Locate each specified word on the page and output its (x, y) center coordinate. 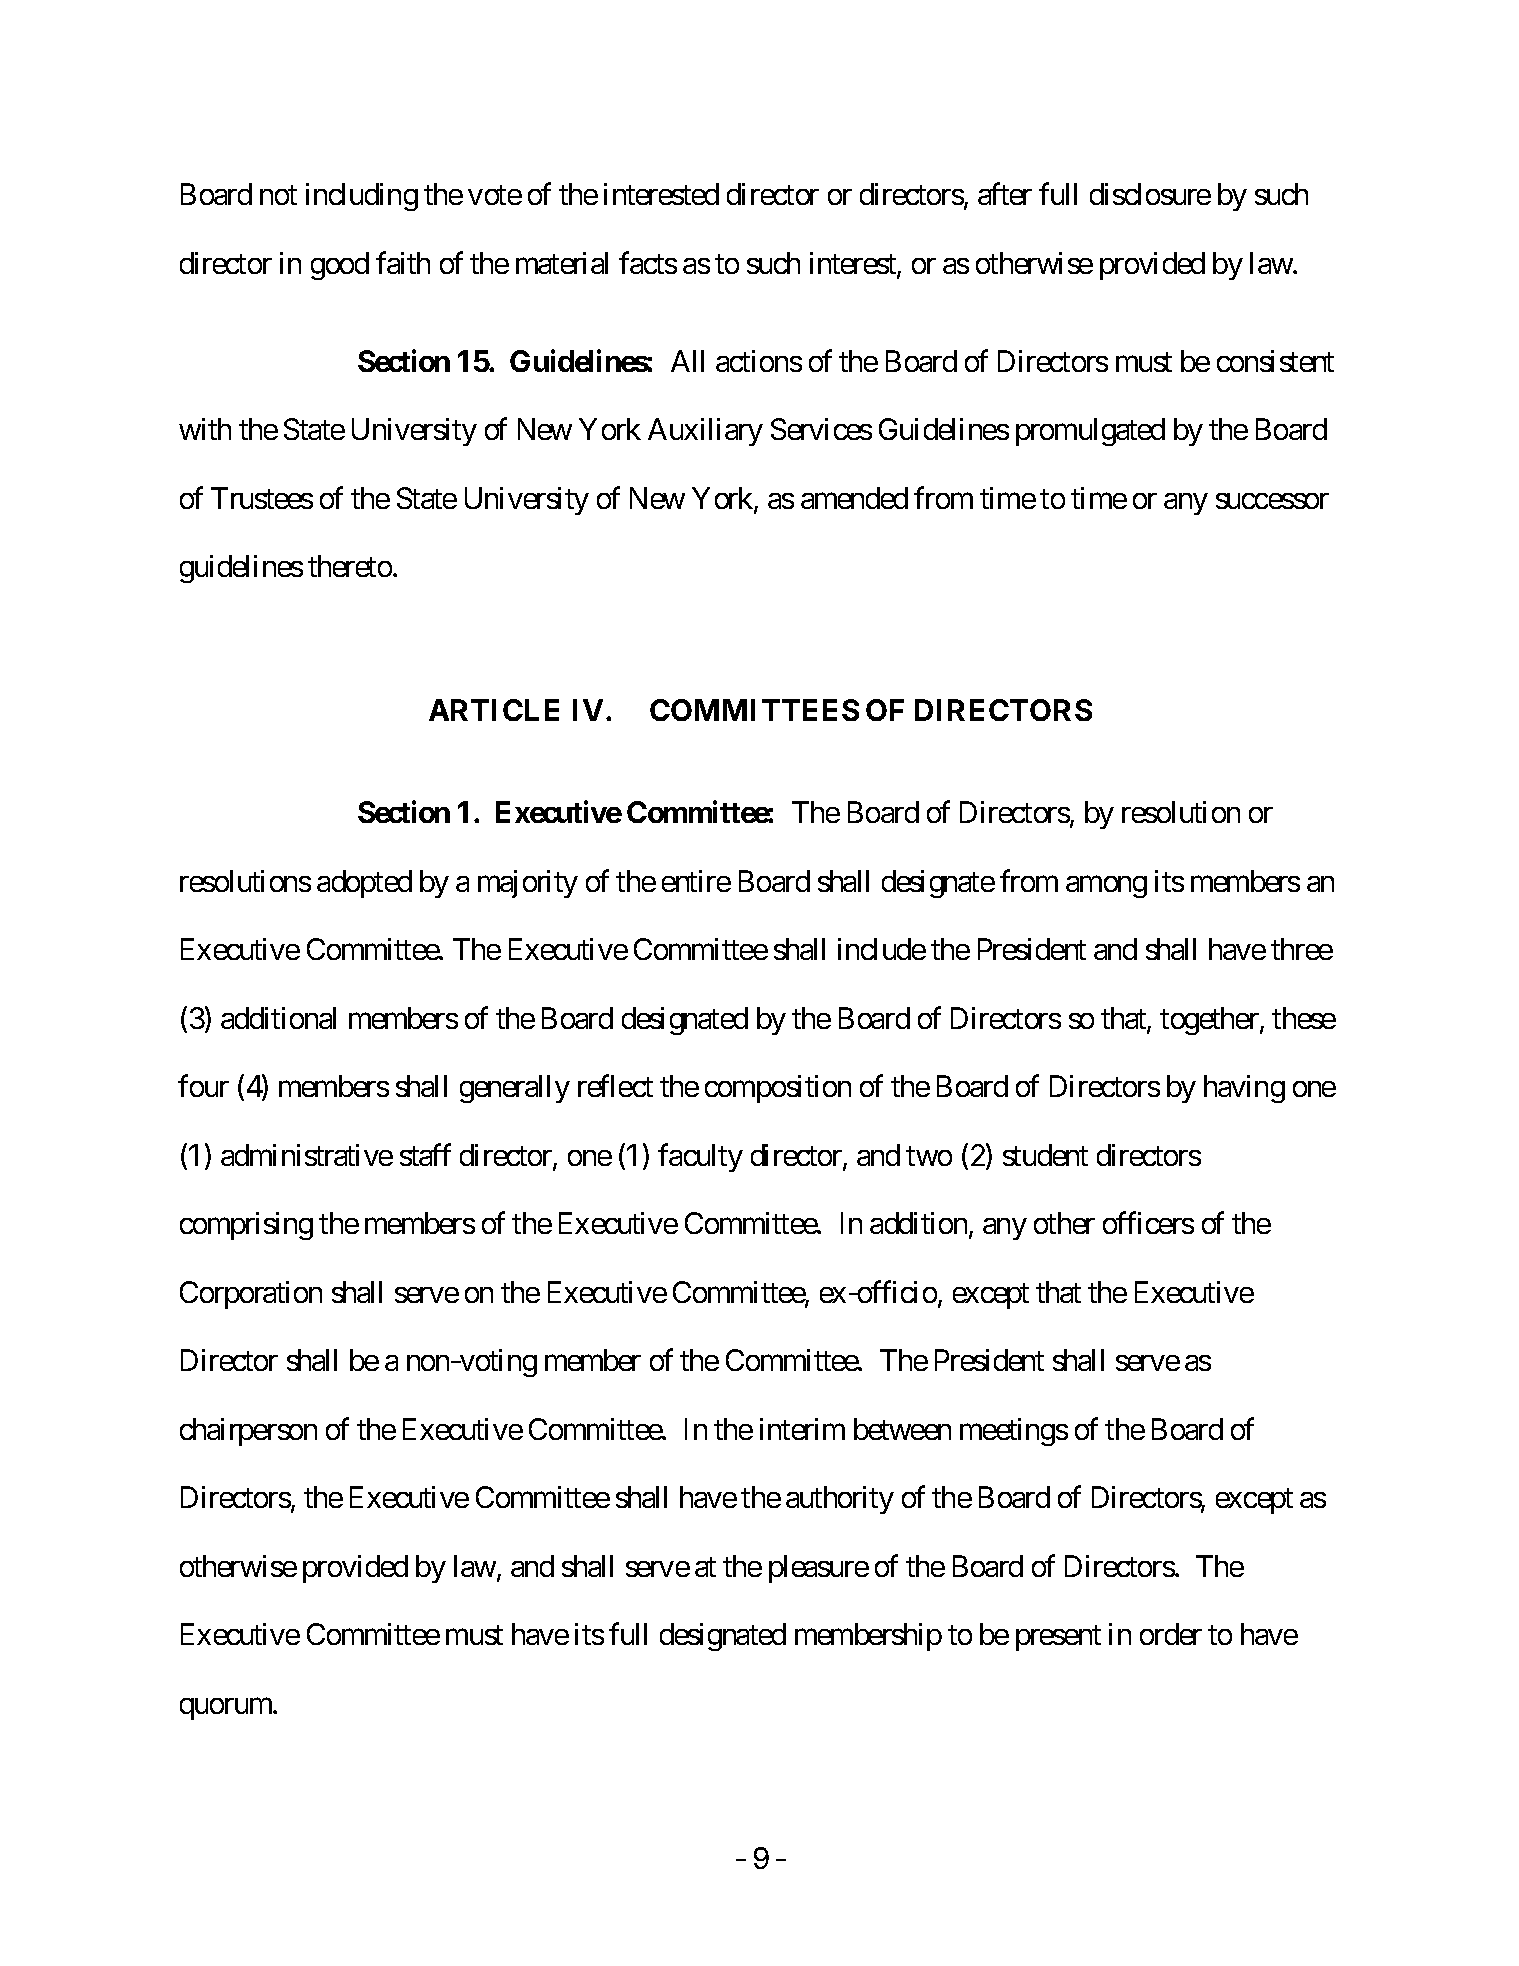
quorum (227, 1709)
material (562, 263)
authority (840, 1500)
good (340, 266)
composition (778, 1089)
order (1171, 1634)
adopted (364, 884)
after (1005, 194)
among (1106, 887)
